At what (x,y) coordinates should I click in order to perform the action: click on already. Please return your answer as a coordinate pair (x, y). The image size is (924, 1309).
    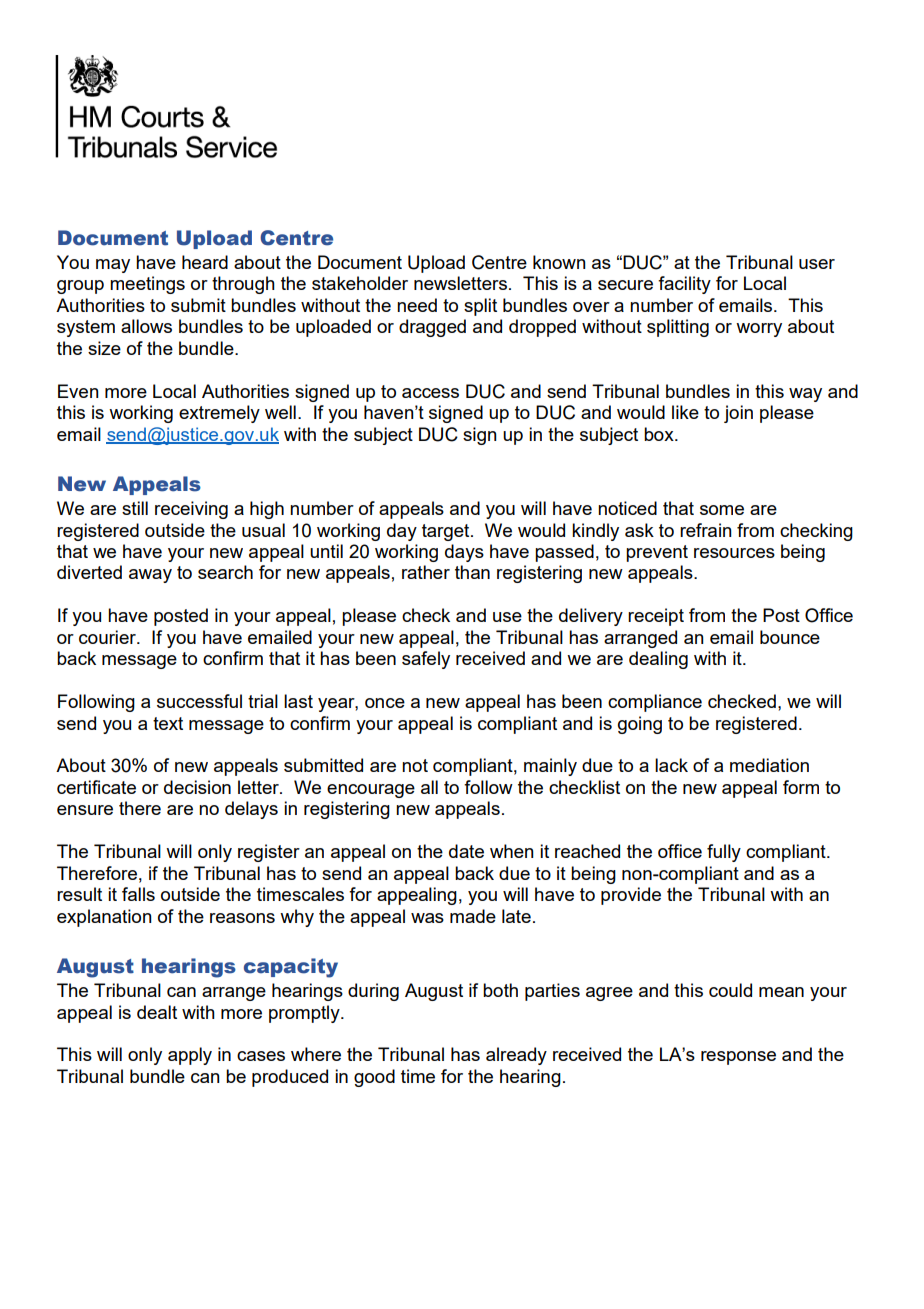
    Looking at the image, I should click on (516, 1056).
